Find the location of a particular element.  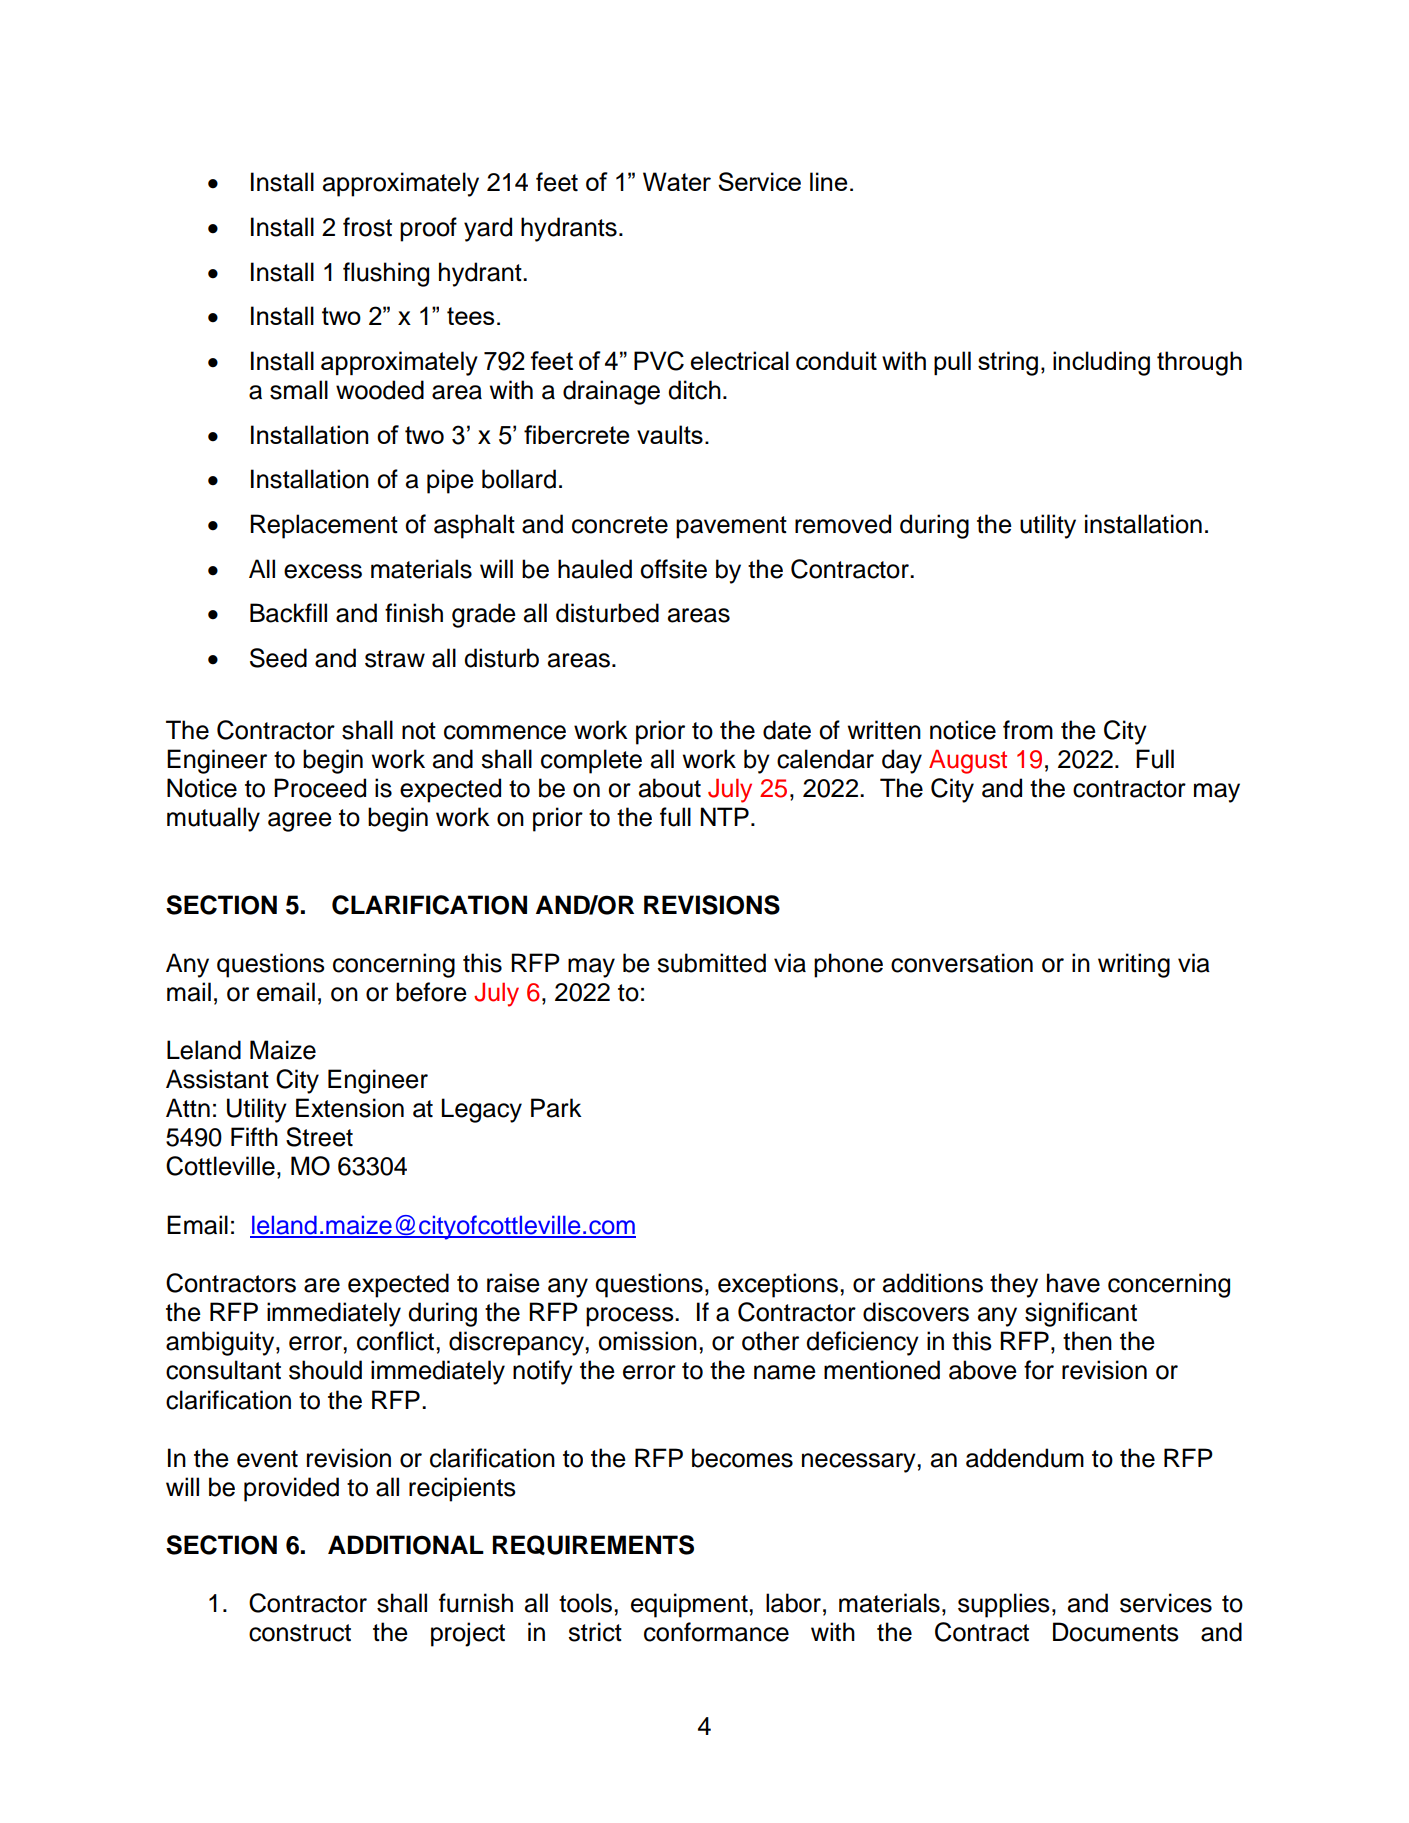

frost is located at coordinates (367, 227).
